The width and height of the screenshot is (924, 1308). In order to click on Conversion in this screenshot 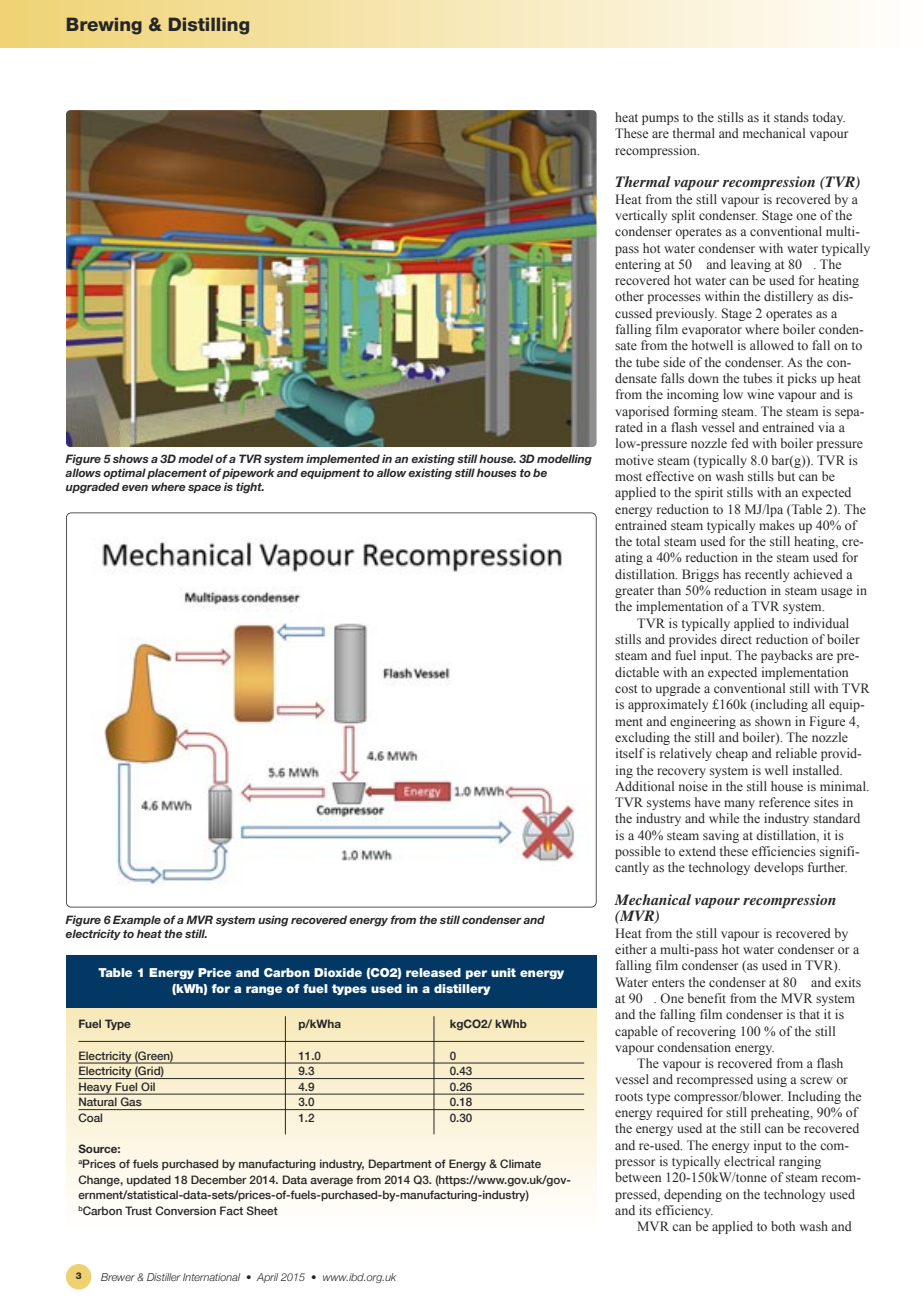, I will do `click(185, 1210)`.
